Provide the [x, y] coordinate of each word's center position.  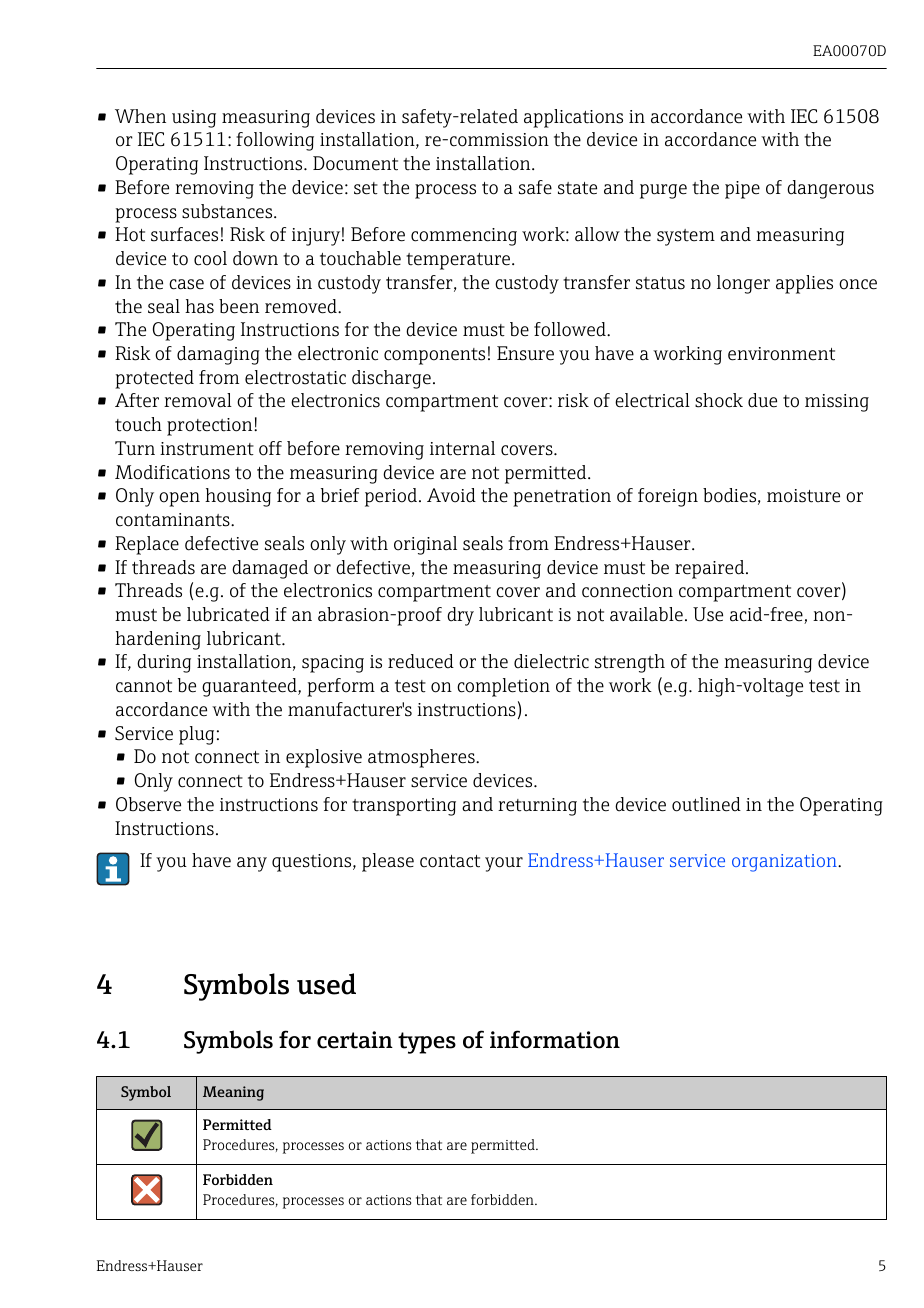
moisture [803, 496]
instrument [207, 449]
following [275, 141]
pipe [742, 190]
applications [573, 118]
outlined [706, 804]
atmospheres [422, 758]
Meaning [233, 1093]
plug [196, 735]
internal [462, 448]
